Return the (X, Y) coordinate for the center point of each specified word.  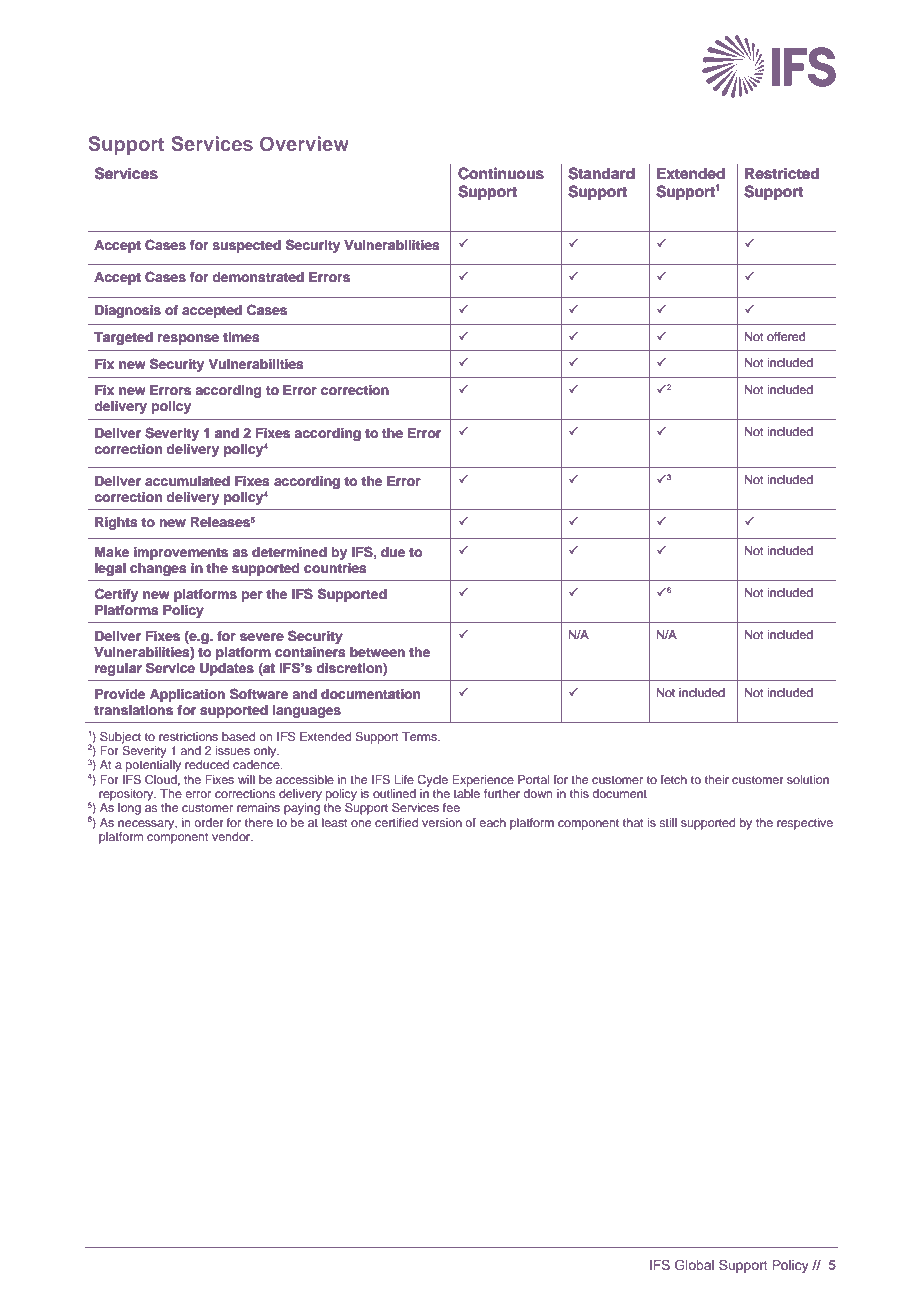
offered (786, 336)
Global (694, 1265)
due (393, 552)
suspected (246, 246)
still (668, 822)
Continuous (501, 173)
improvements (181, 553)
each (492, 822)
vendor (232, 836)
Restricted (782, 173)
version (442, 822)
